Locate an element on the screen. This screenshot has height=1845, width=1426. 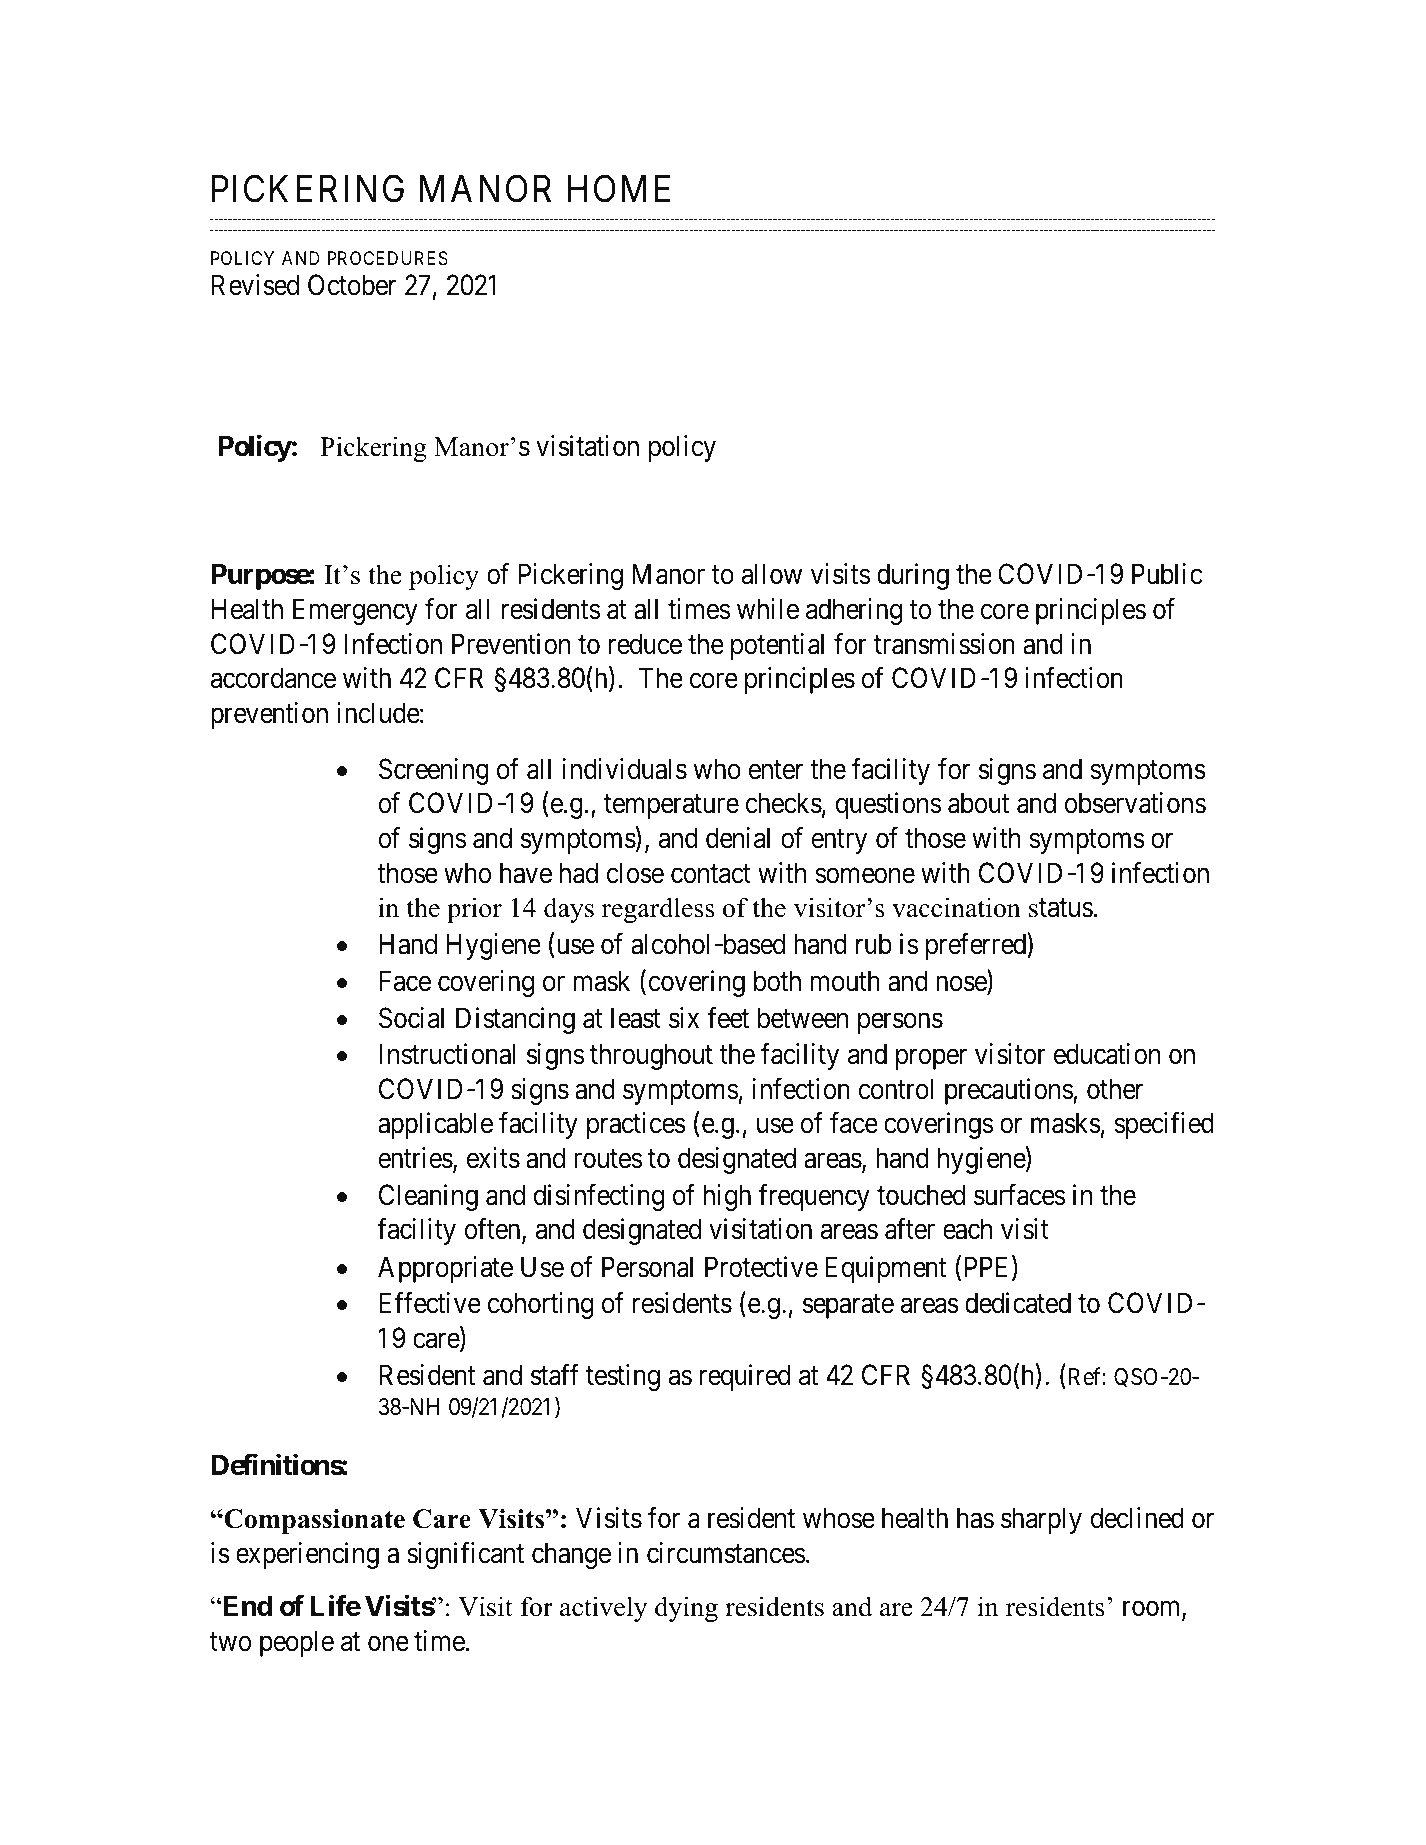
Social is located at coordinates (411, 1018).
